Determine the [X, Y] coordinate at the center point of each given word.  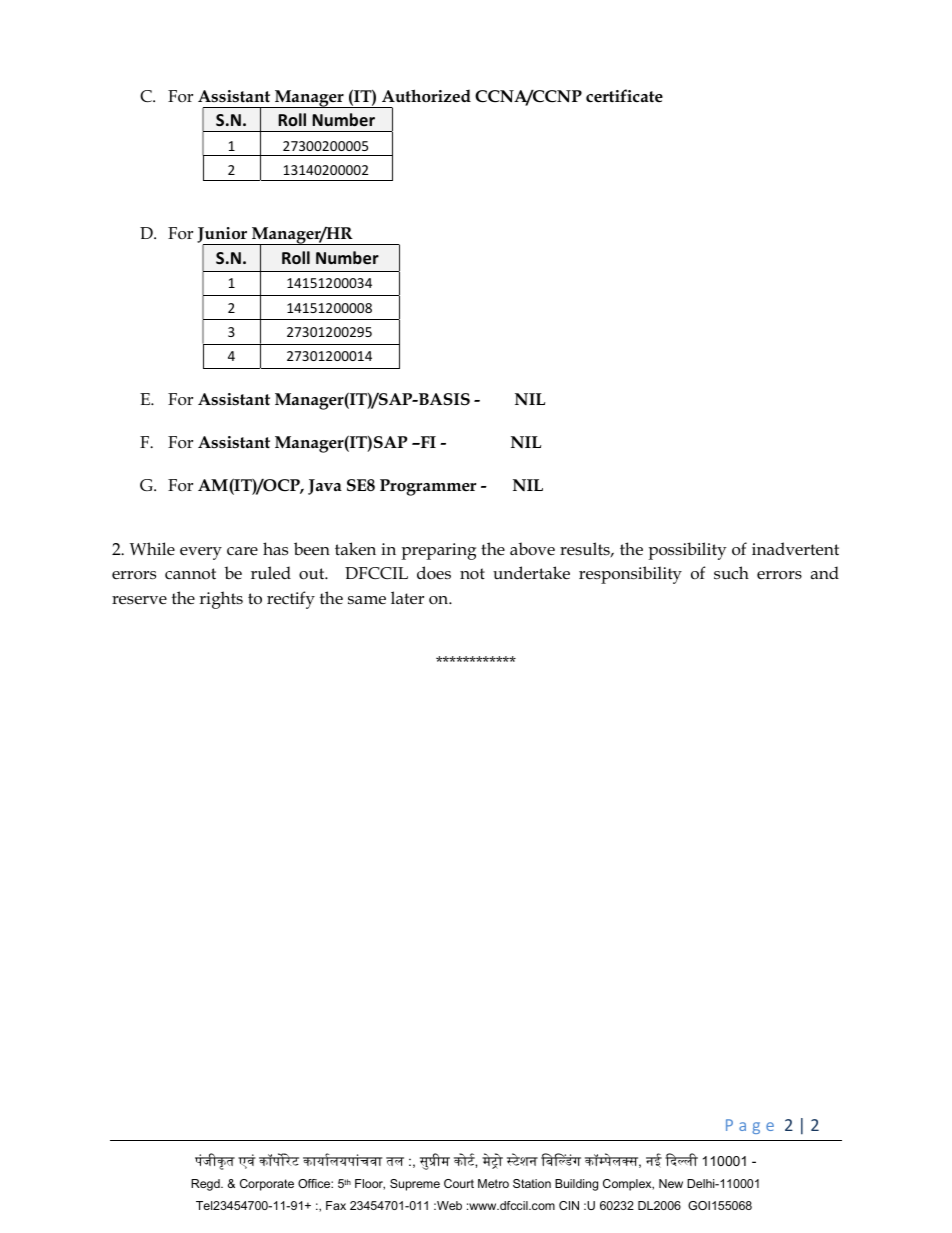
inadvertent [795, 549]
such [731, 573]
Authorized [426, 96]
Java [325, 487]
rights [221, 600]
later [407, 598]
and [825, 572]
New [671, 1183]
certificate [624, 96]
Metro [493, 1183]
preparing [438, 551]
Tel [204, 1205]
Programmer [428, 487]
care [242, 551]
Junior [223, 236]
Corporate [267, 1185]
